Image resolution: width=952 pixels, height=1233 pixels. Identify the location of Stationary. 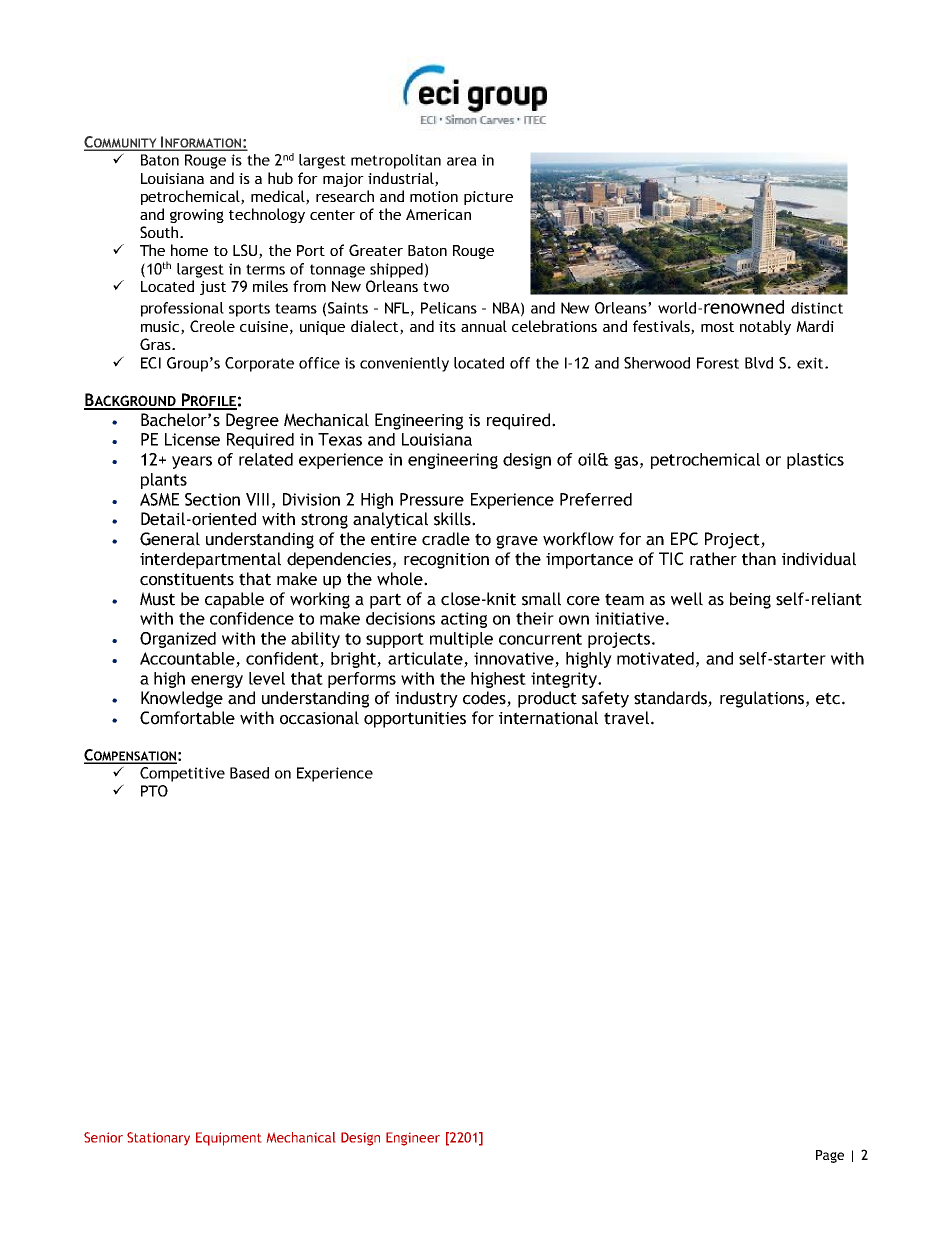
(158, 1138).
